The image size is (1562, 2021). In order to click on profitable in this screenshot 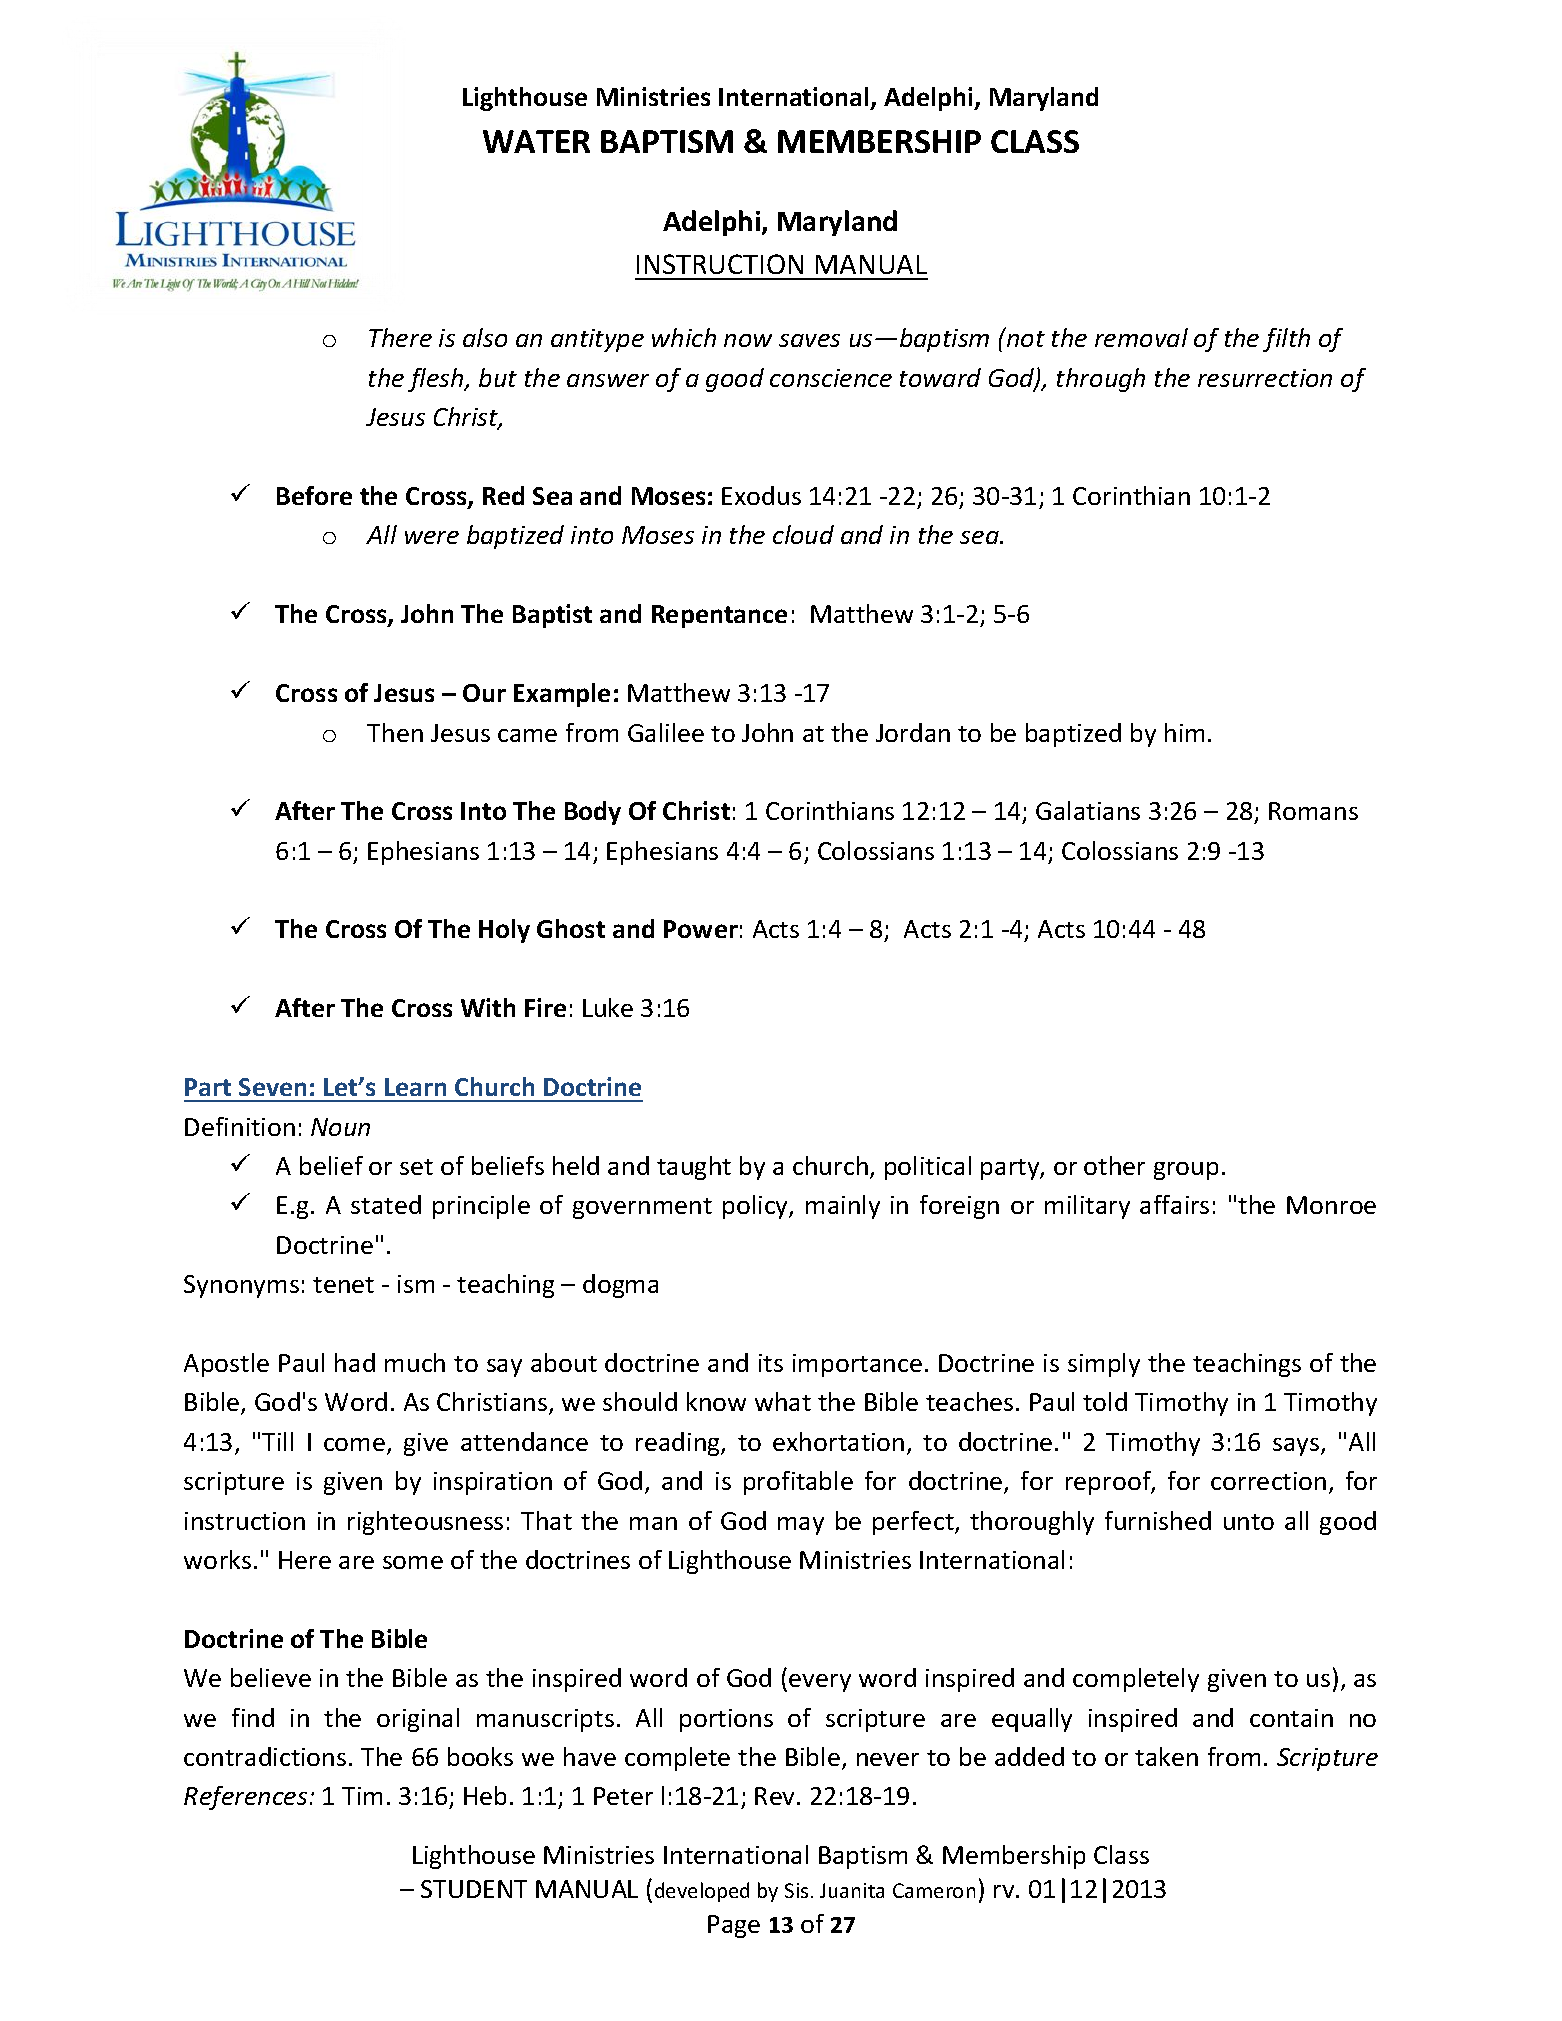, I will do `click(798, 1483)`.
